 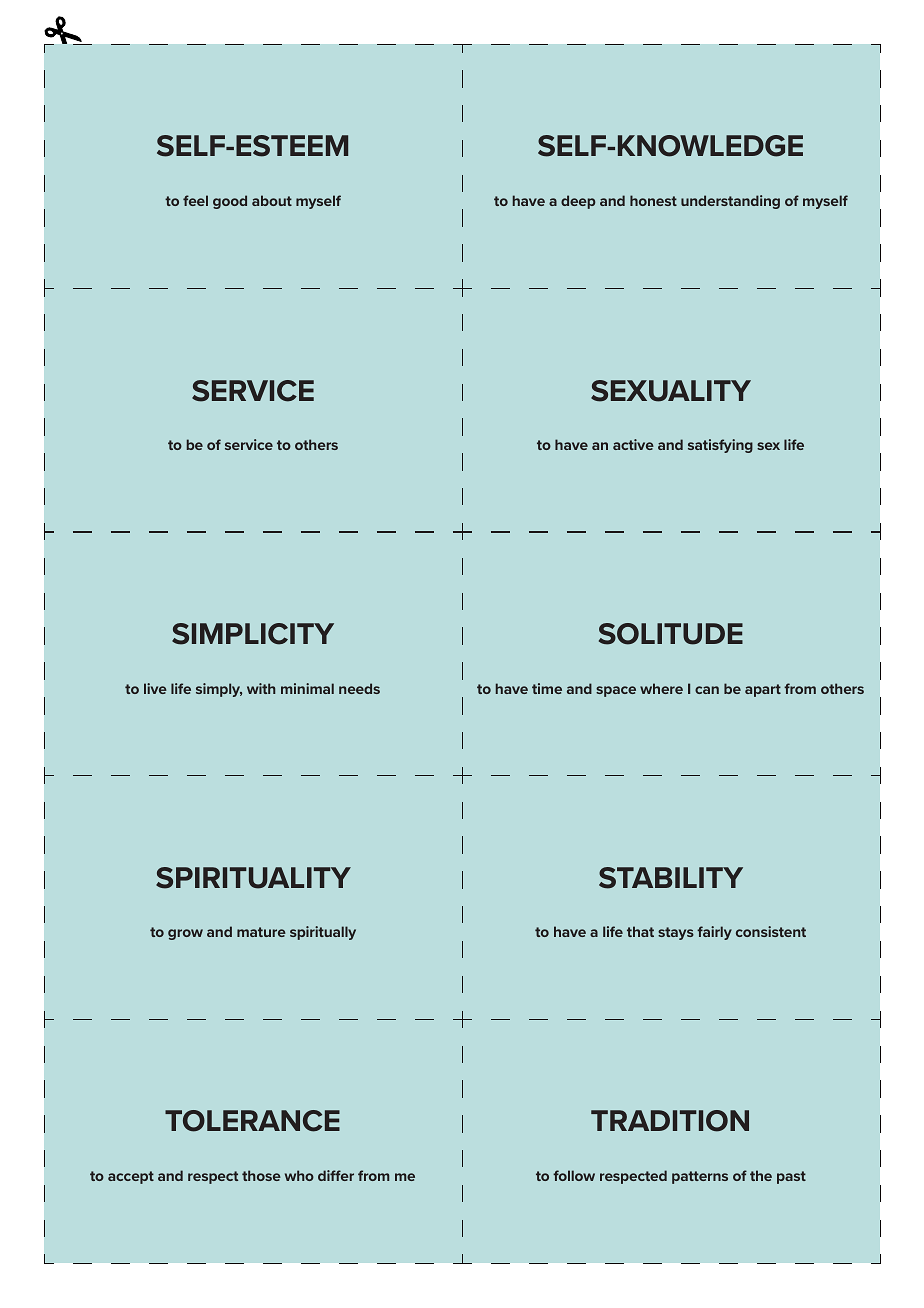 I want to click on simply, so click(x=219, y=690).
